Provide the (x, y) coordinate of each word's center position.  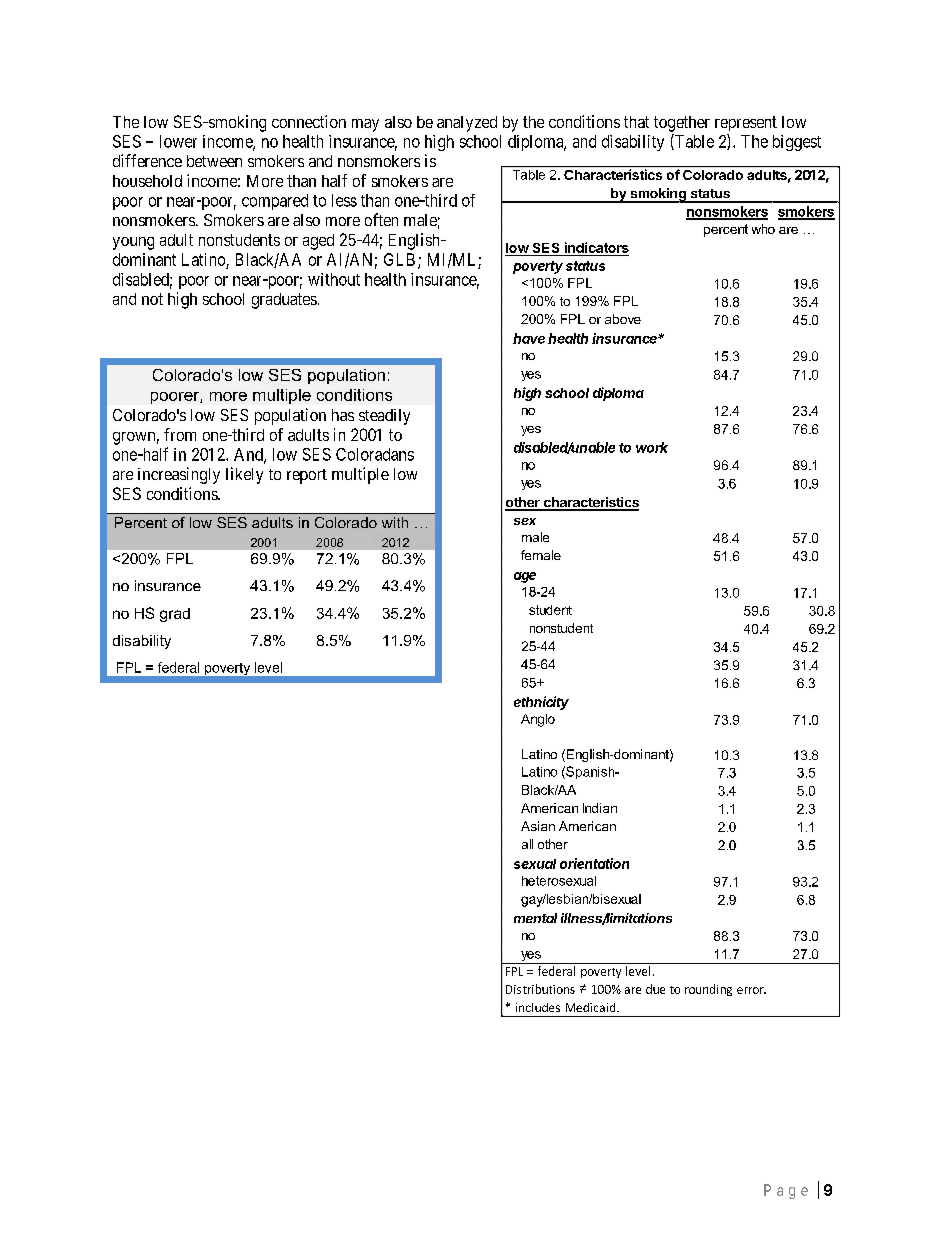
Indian (600, 808)
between (214, 161)
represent (746, 123)
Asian (538, 826)
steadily (384, 417)
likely (244, 475)
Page (786, 1191)
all (527, 844)
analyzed (467, 124)
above (623, 319)
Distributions (540, 989)
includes (538, 1007)
